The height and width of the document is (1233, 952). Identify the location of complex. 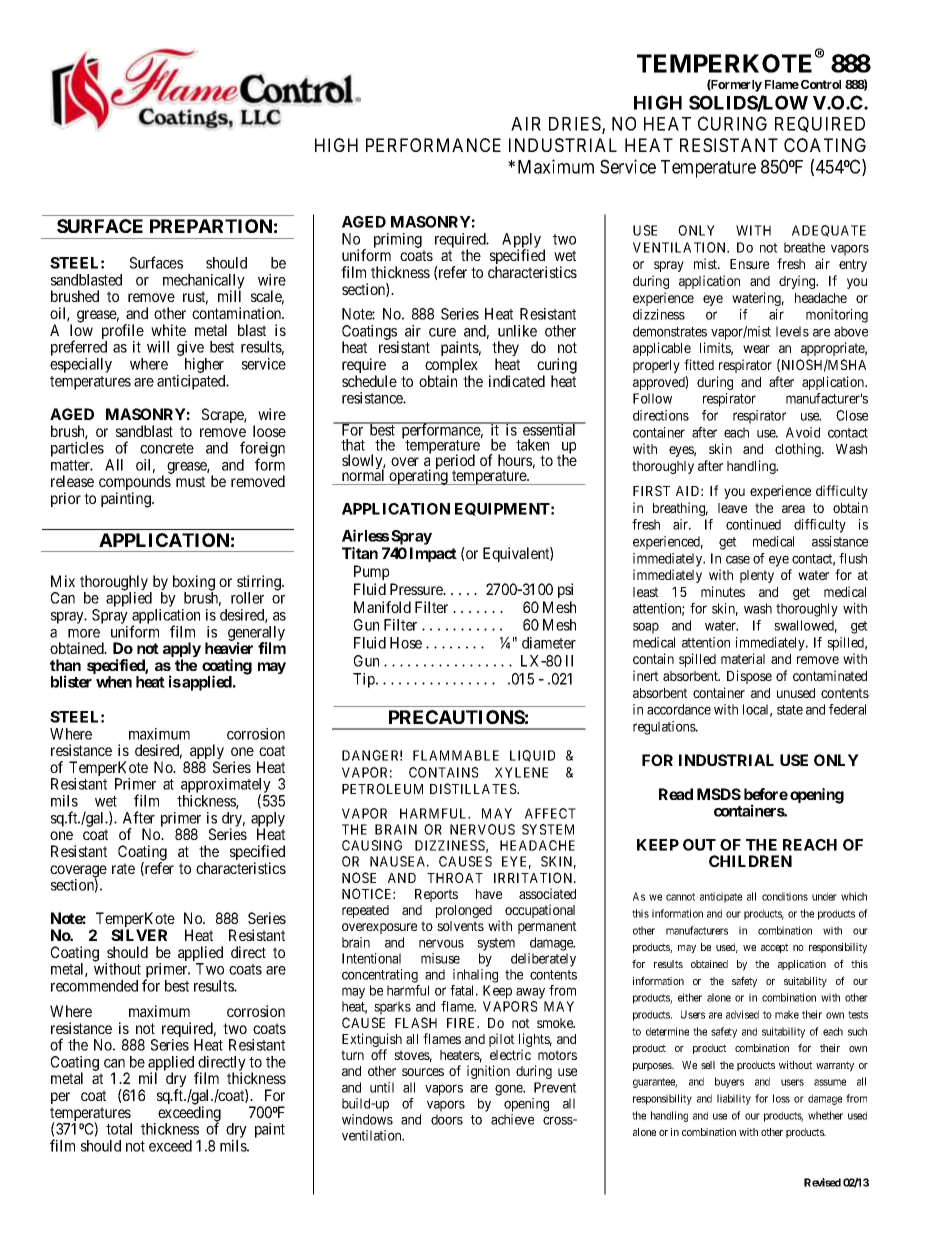
(451, 367).
